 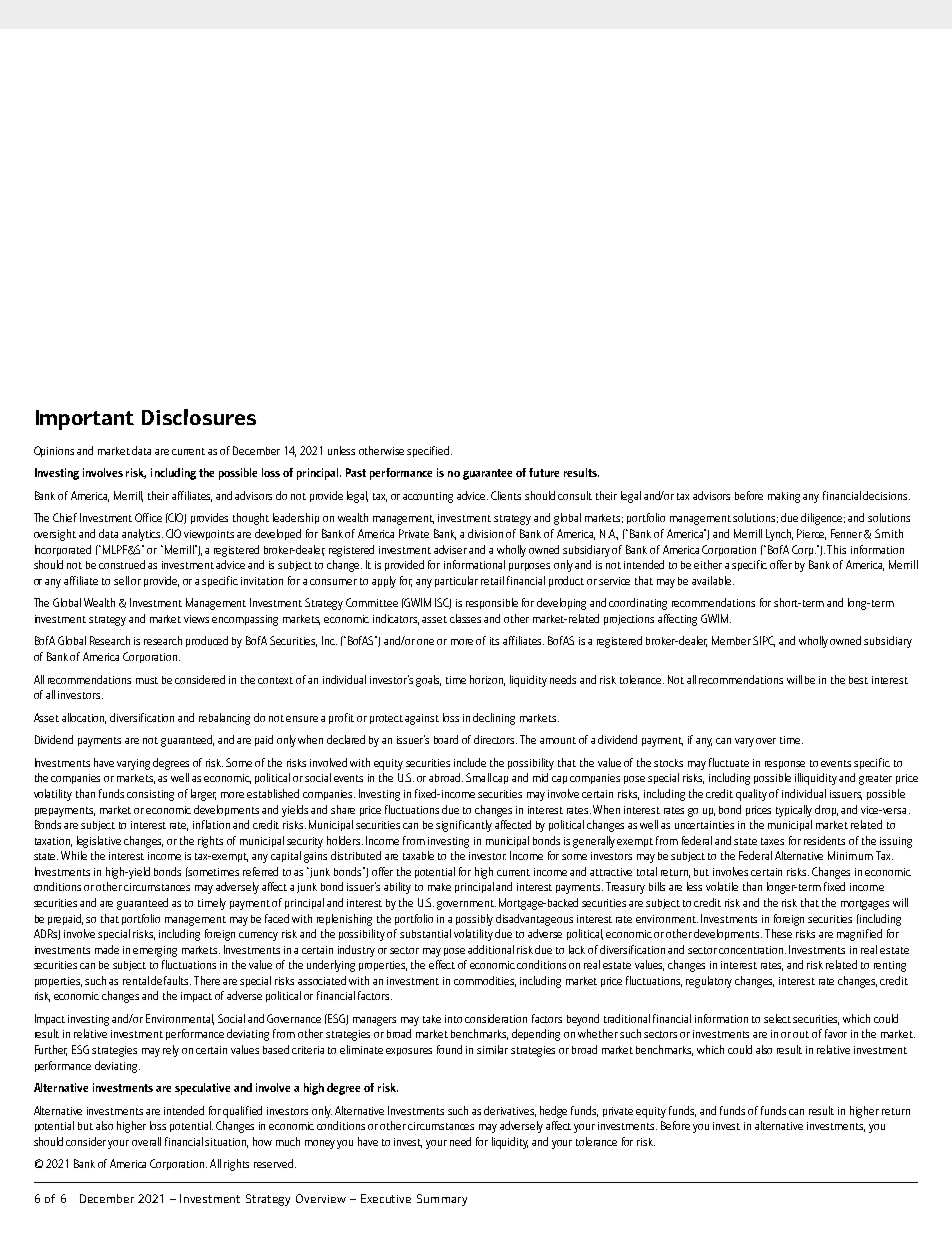 What do you see at coordinates (778, 933) in the screenshot?
I see `These` at bounding box center [778, 933].
